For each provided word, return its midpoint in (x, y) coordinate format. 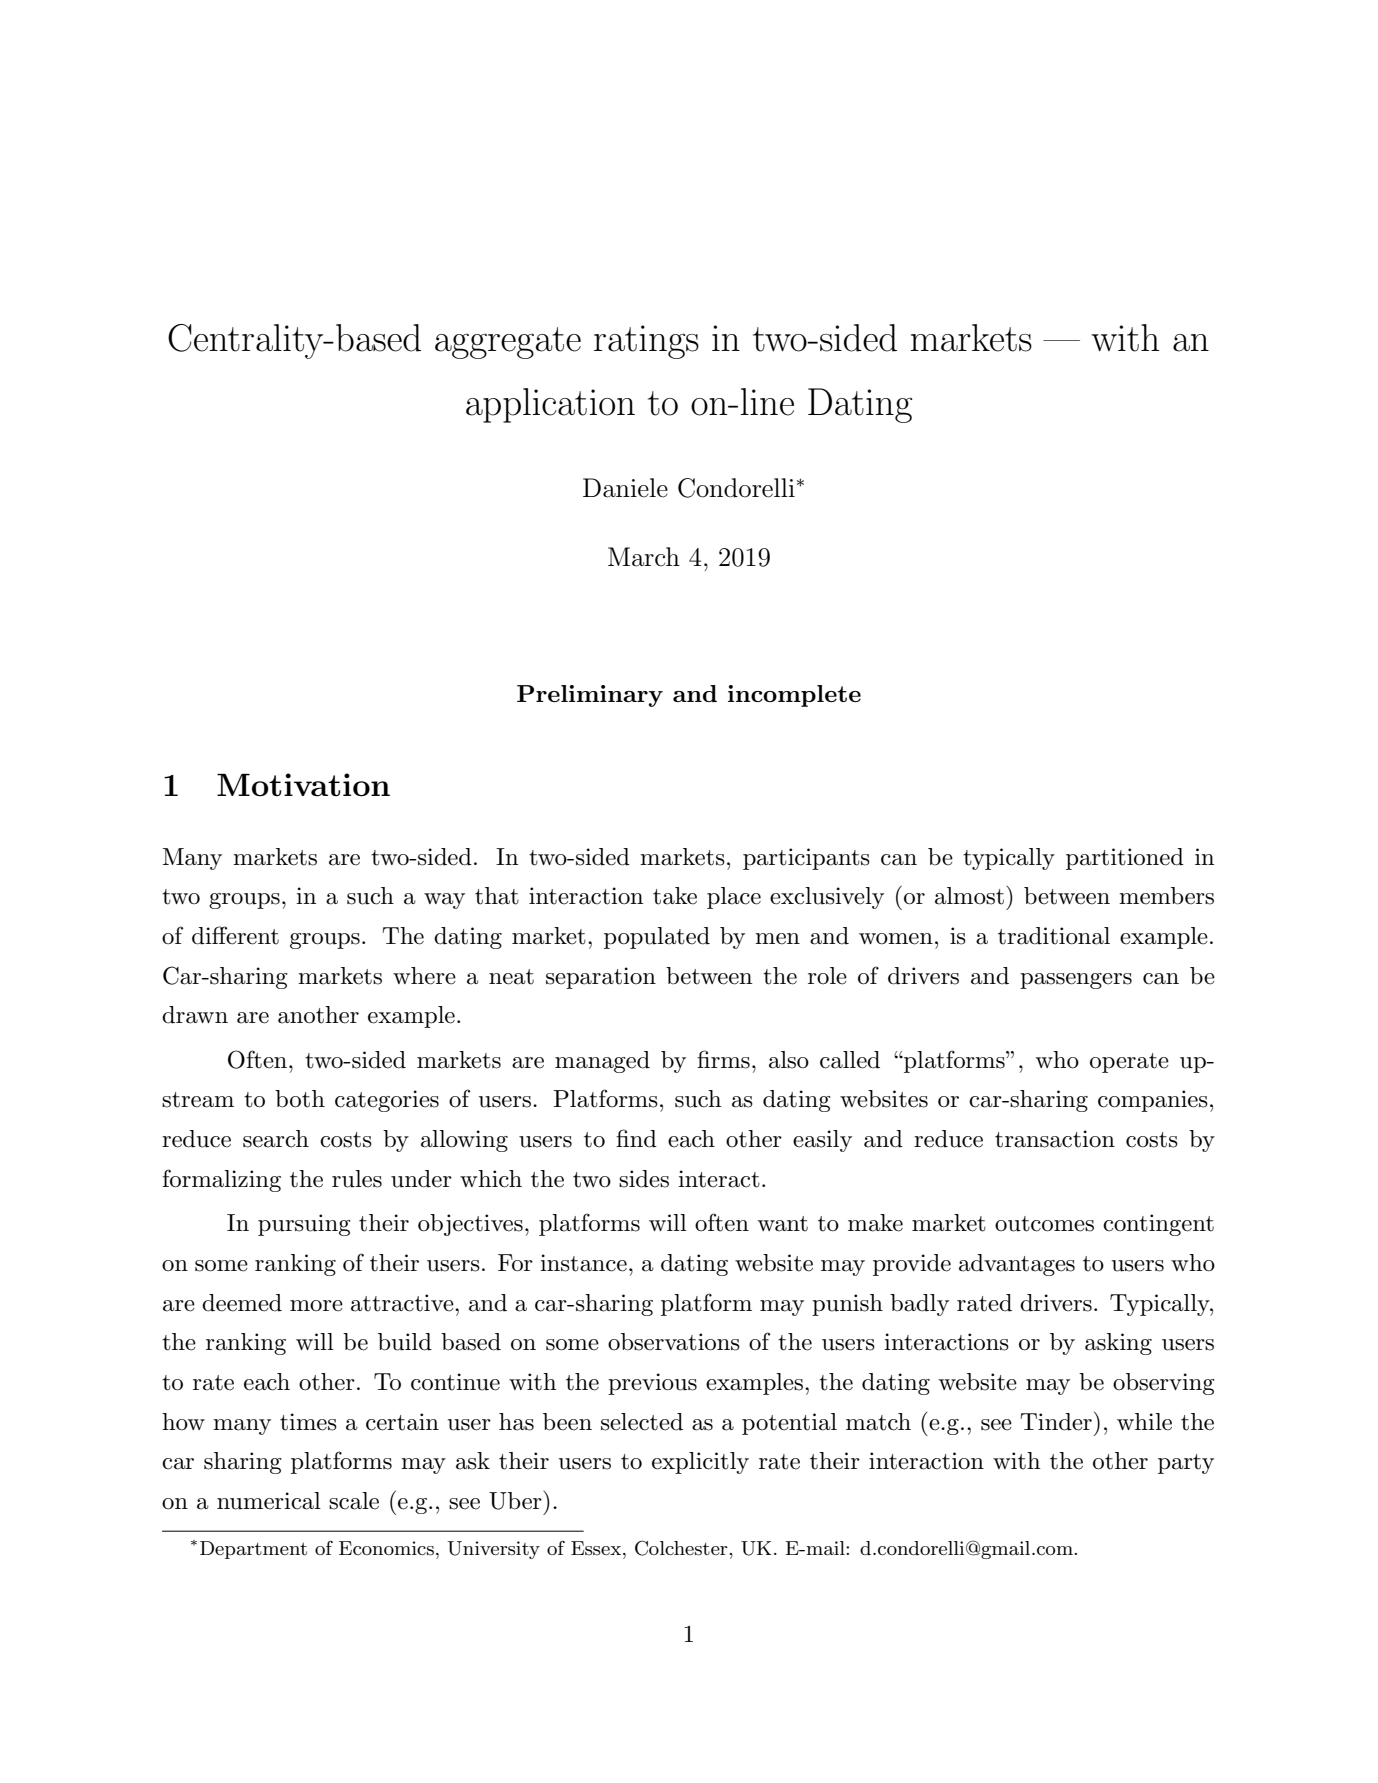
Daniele (625, 488)
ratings (646, 342)
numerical (269, 1501)
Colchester (682, 1548)
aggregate (508, 343)
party (1186, 1464)
